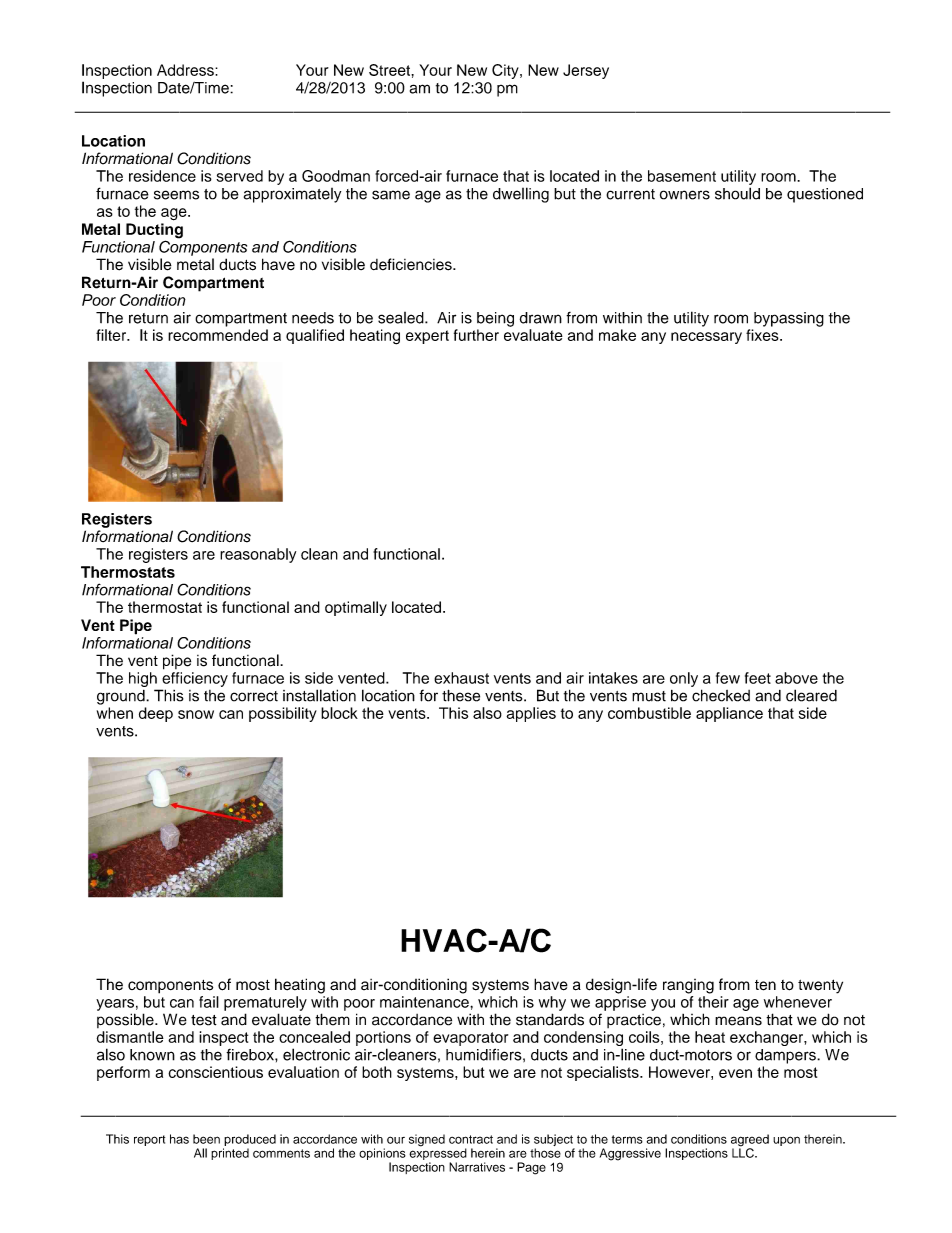 This image has width=952, height=1233. I want to click on further, so click(476, 335).
